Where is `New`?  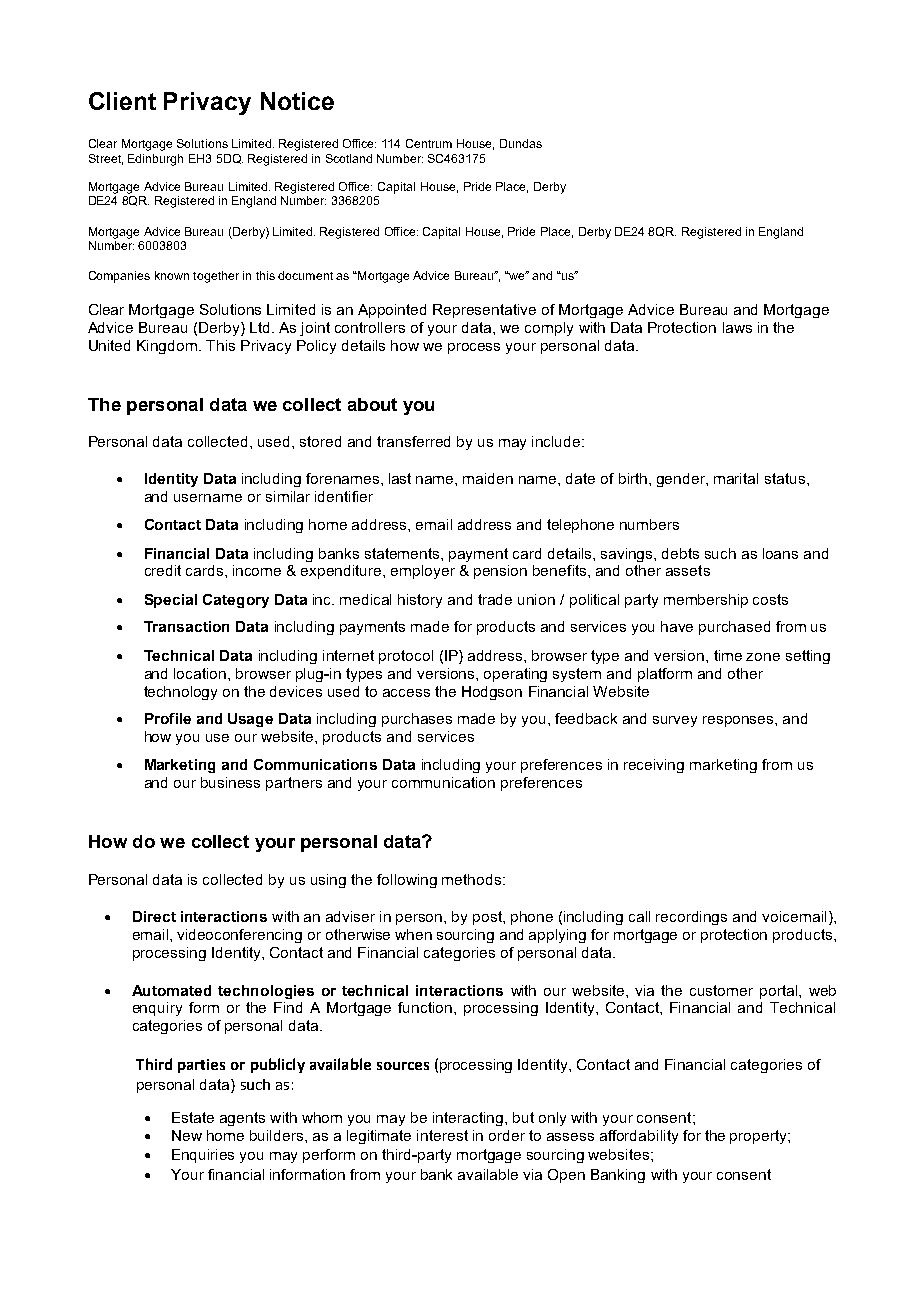
New is located at coordinates (187, 1135).
